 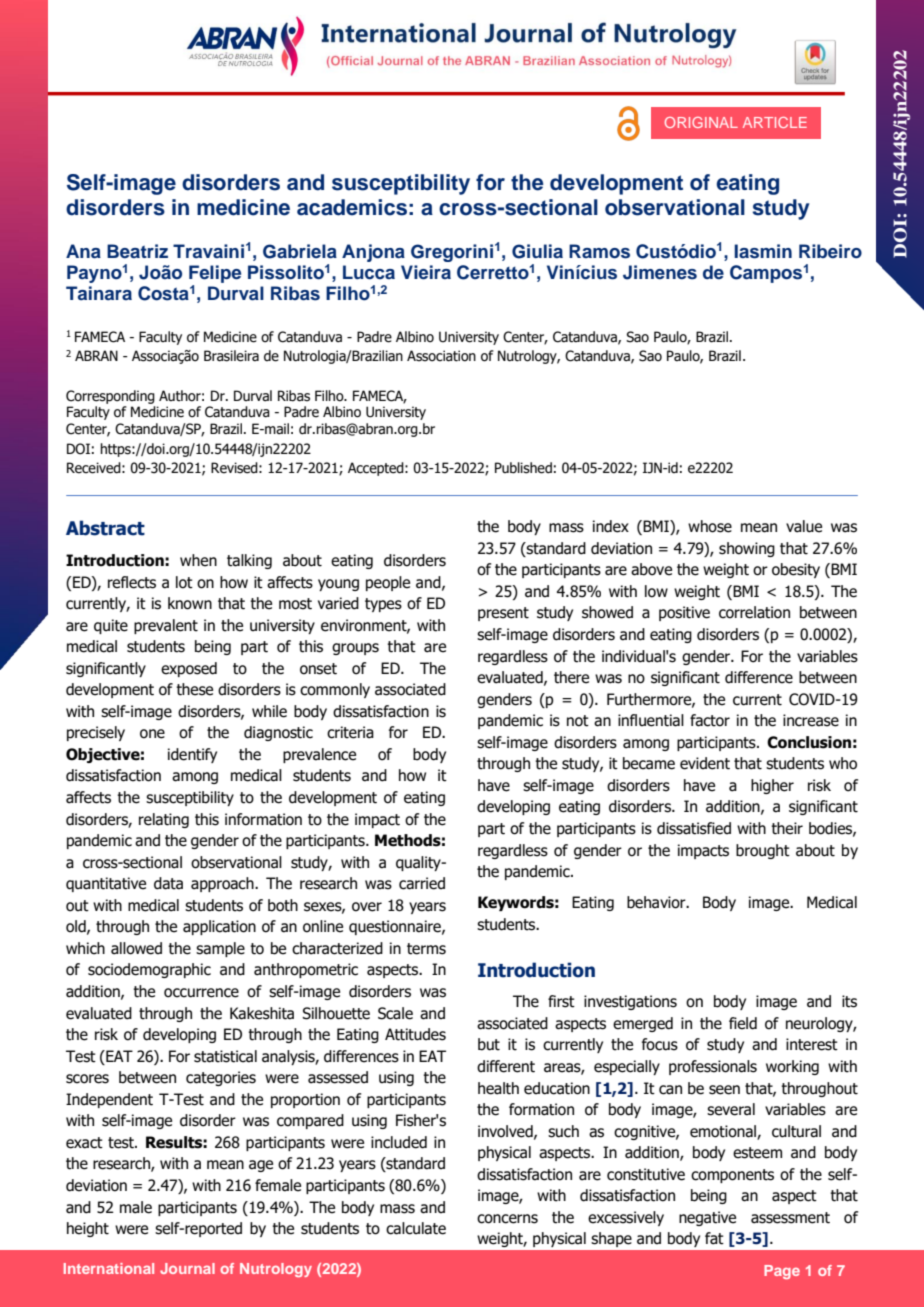 I want to click on Beatriz, so click(x=137, y=251).
